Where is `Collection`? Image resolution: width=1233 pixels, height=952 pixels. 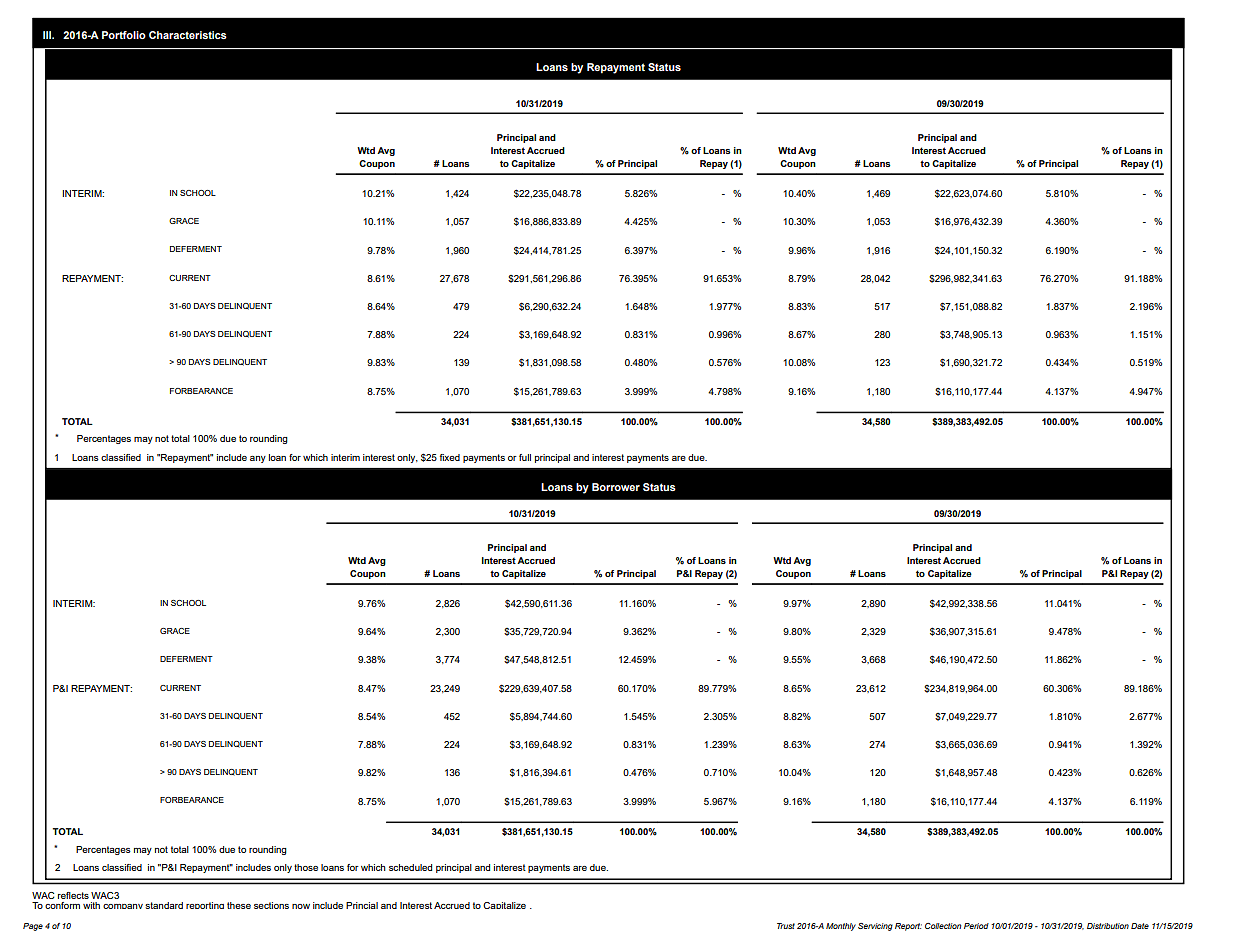
Collection is located at coordinates (943, 926).
